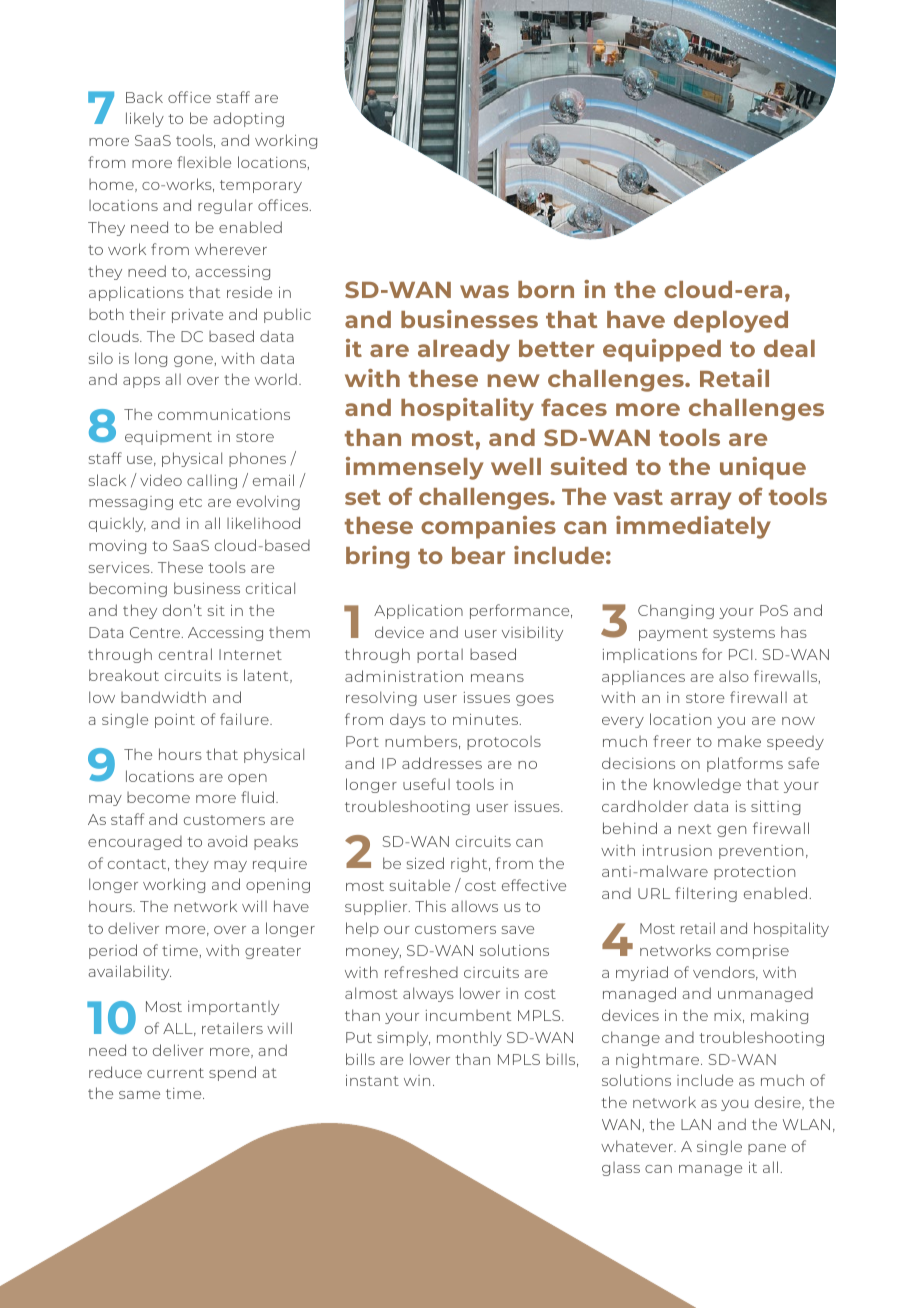 This screenshot has height=1308, width=924. I want to click on means, so click(497, 678).
